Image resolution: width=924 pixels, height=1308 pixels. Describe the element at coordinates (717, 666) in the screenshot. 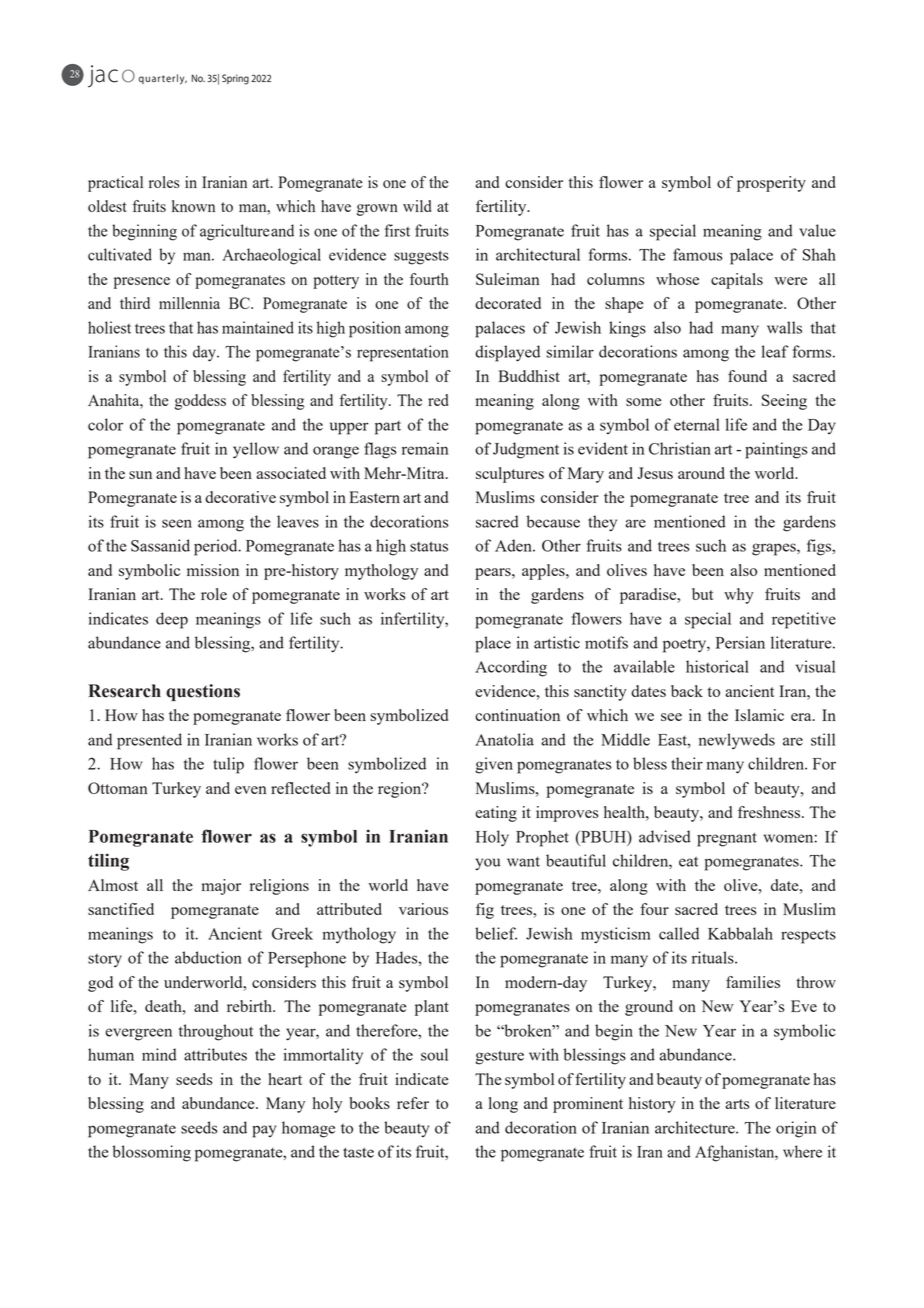

I see `historical` at that location.
